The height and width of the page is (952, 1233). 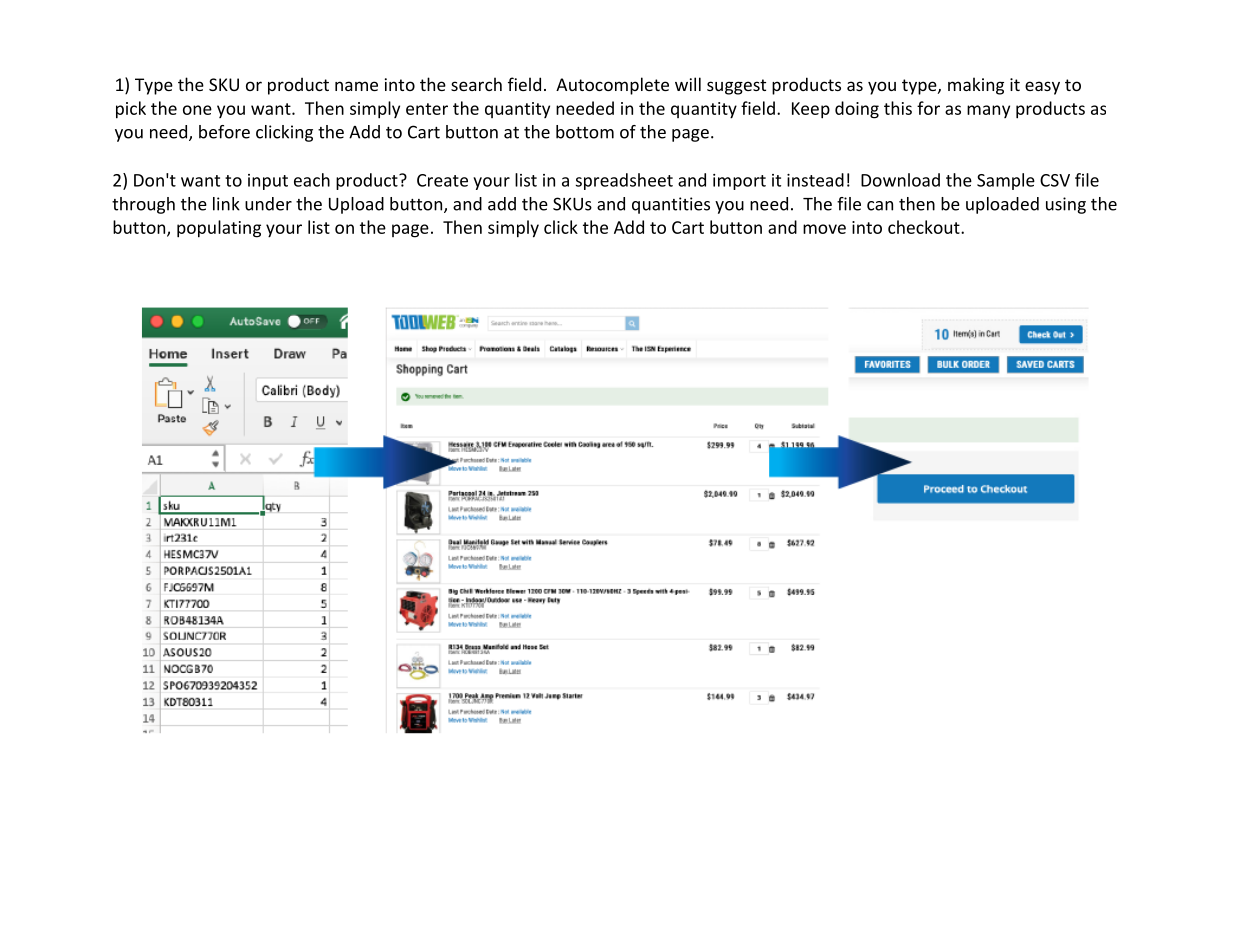 I want to click on checkout, so click(x=925, y=227).
